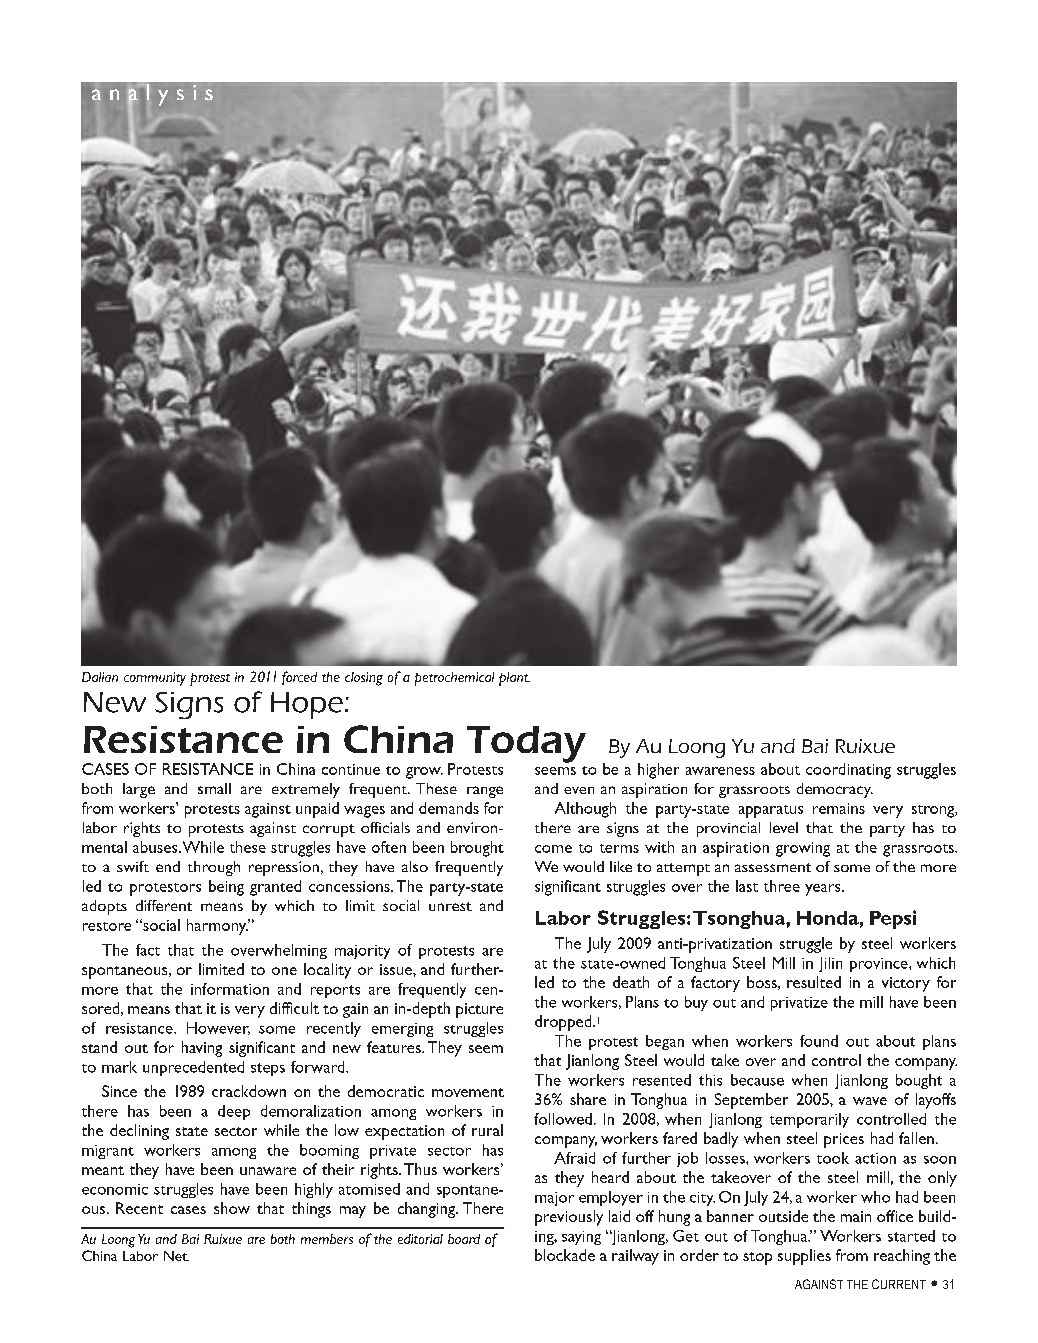 Image resolution: width=1038 pixels, height=1343 pixels. I want to click on took, so click(833, 1158).
